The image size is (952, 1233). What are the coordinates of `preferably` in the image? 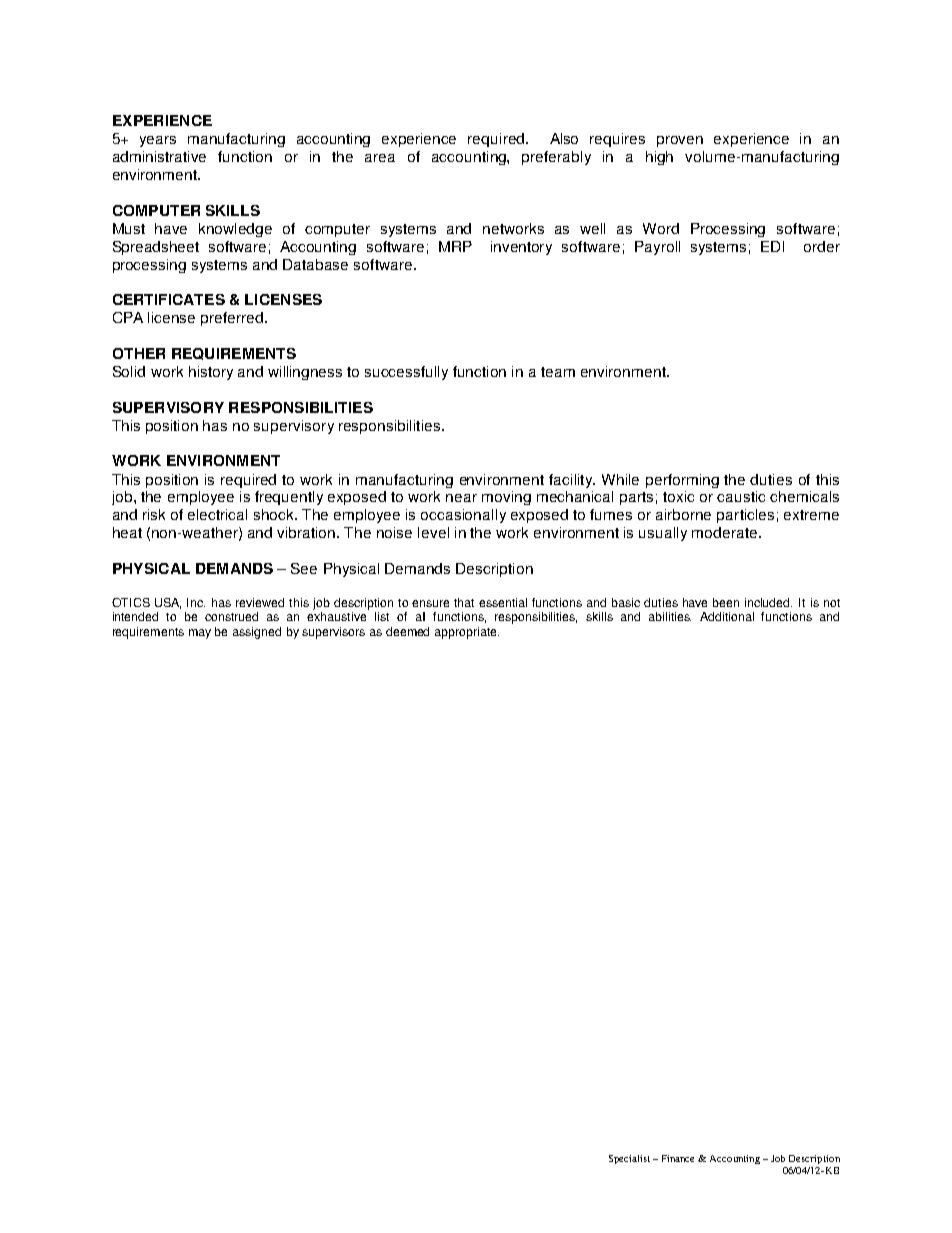 It's located at (556, 158).
